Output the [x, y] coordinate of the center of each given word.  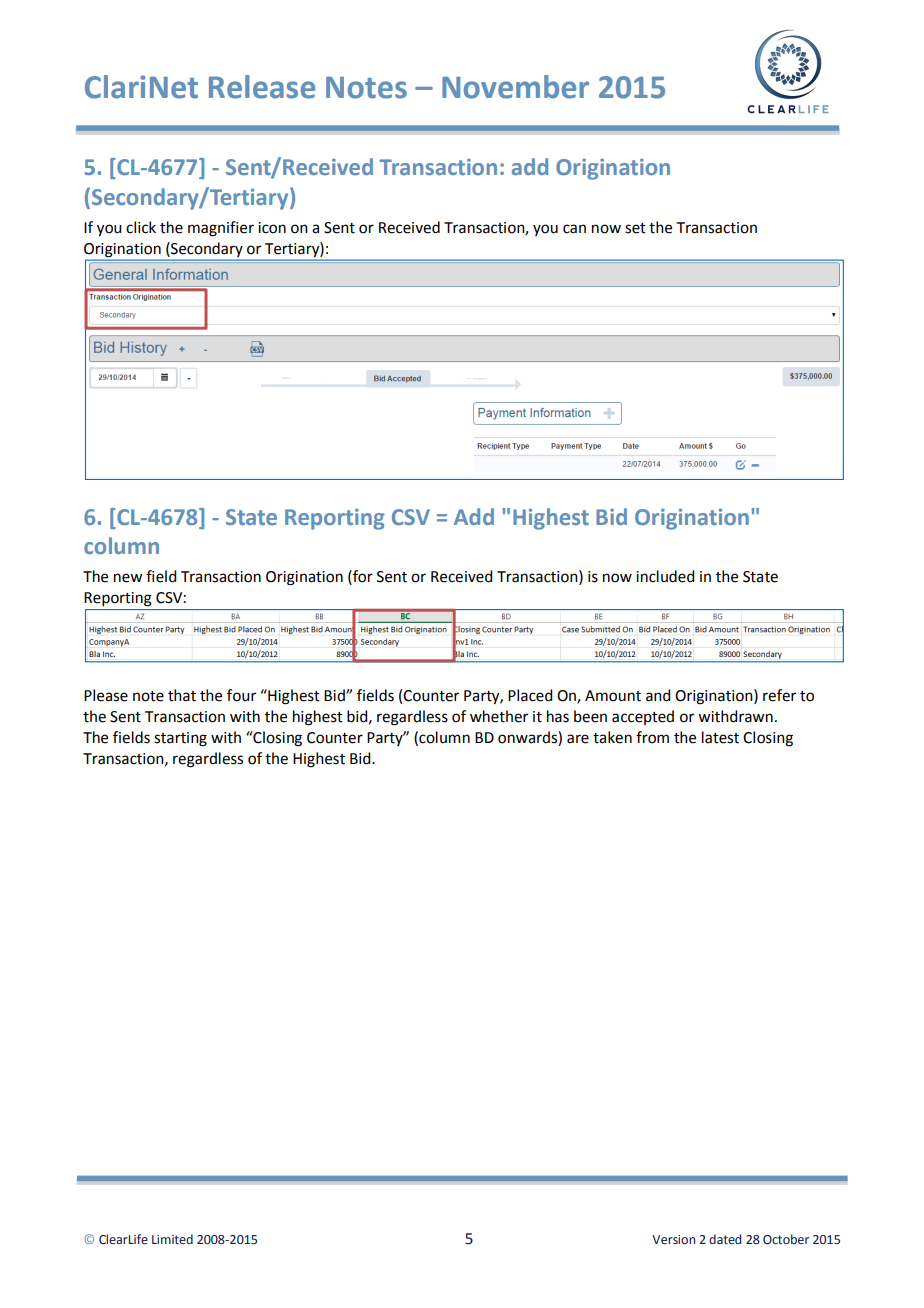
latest [720, 737]
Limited [172, 1239]
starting [180, 739]
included [665, 576]
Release [262, 87]
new [128, 578]
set [635, 228]
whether [499, 716]
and [658, 695]
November [515, 87]
